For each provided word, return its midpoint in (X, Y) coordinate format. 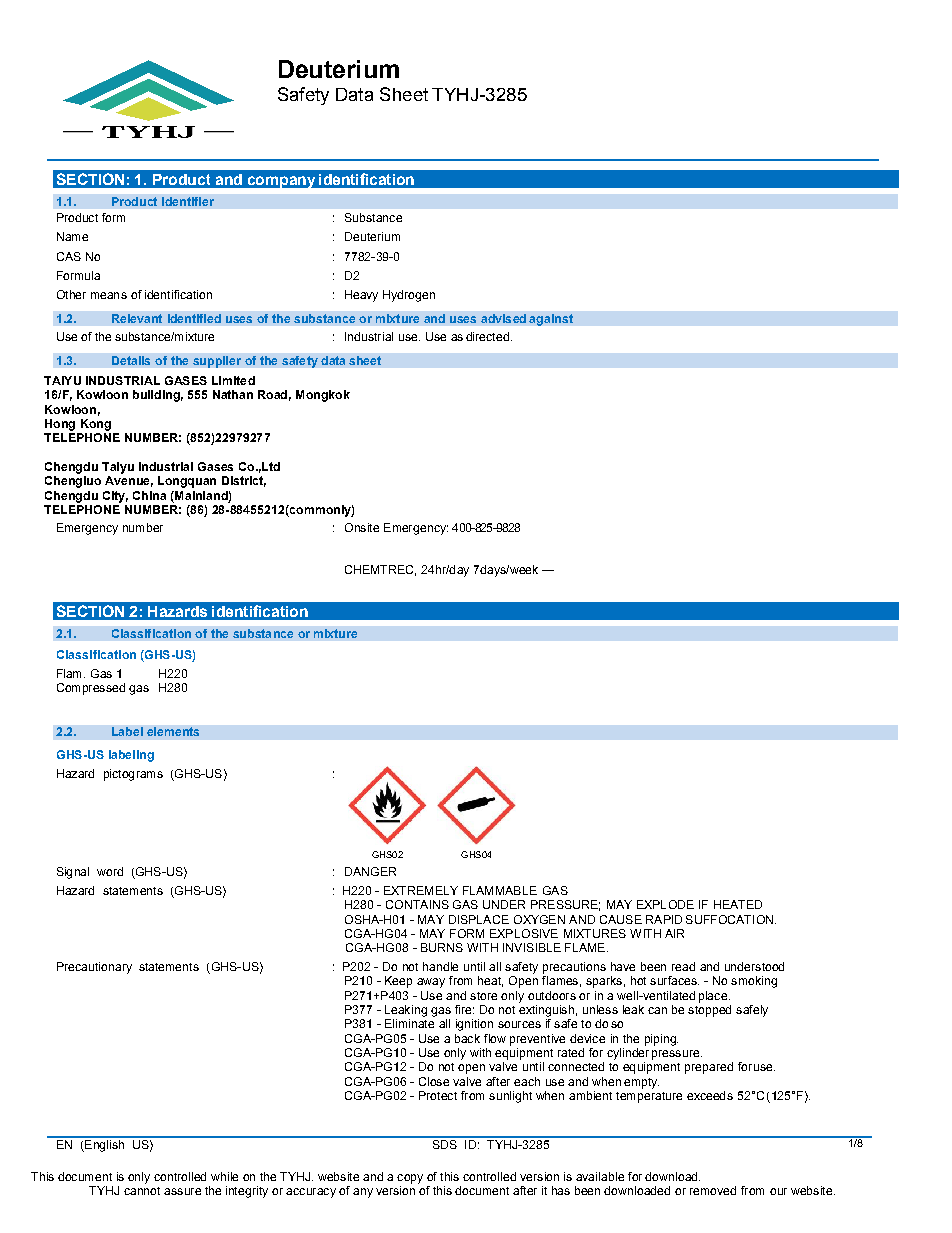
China (149, 495)
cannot (142, 1191)
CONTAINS (417, 904)
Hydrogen (409, 296)
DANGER (370, 871)
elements (173, 731)
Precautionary (94, 968)
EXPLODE (665, 904)
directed (487, 336)
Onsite (362, 527)
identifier (188, 201)
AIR (674, 933)
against (551, 320)
